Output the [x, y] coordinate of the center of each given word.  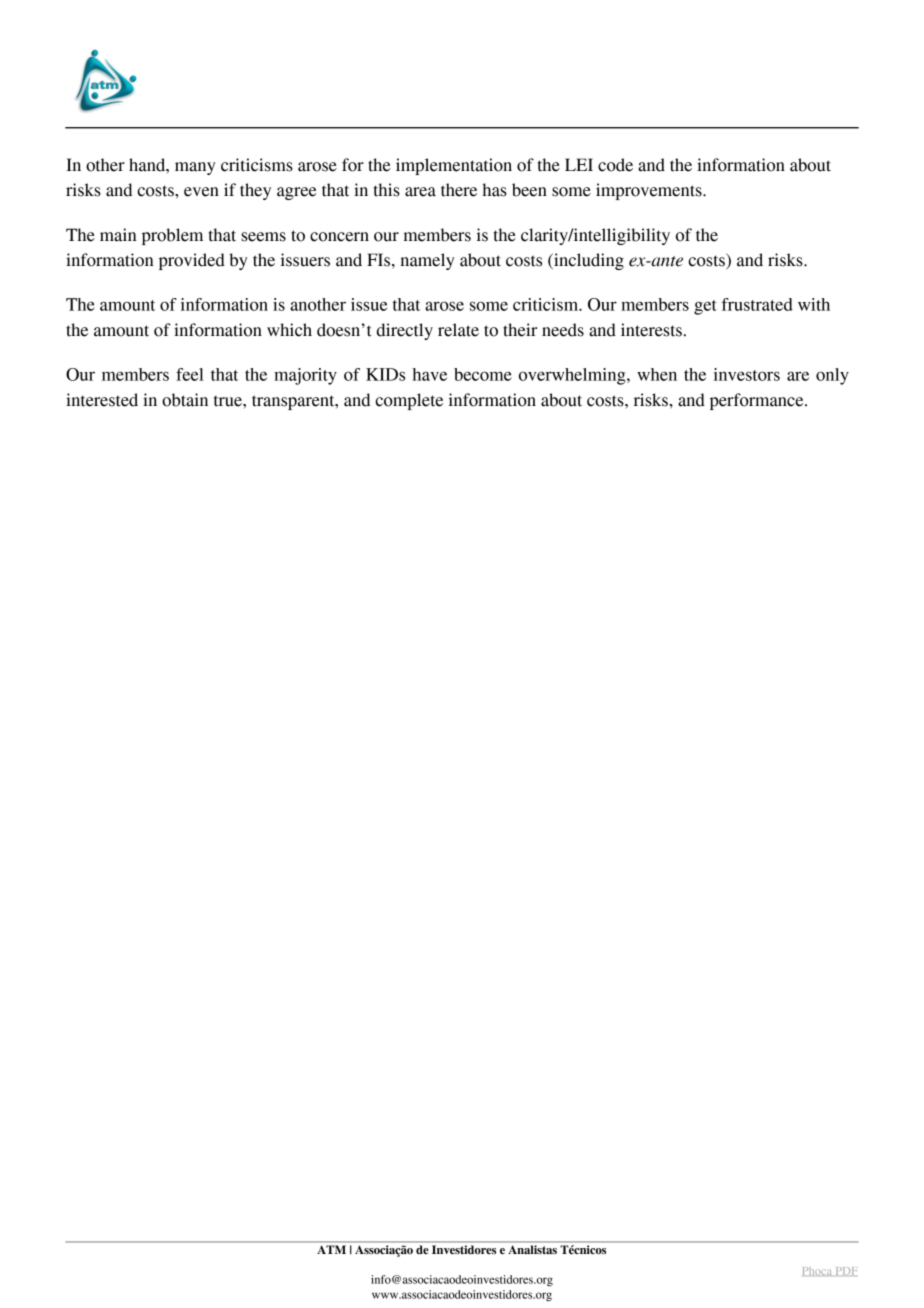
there [459, 190]
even [201, 192]
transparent [294, 402]
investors [747, 374]
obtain [185, 400]
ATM [332, 1249]
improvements [650, 191]
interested [102, 400]
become [483, 374]
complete [409, 401]
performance [758, 401]
